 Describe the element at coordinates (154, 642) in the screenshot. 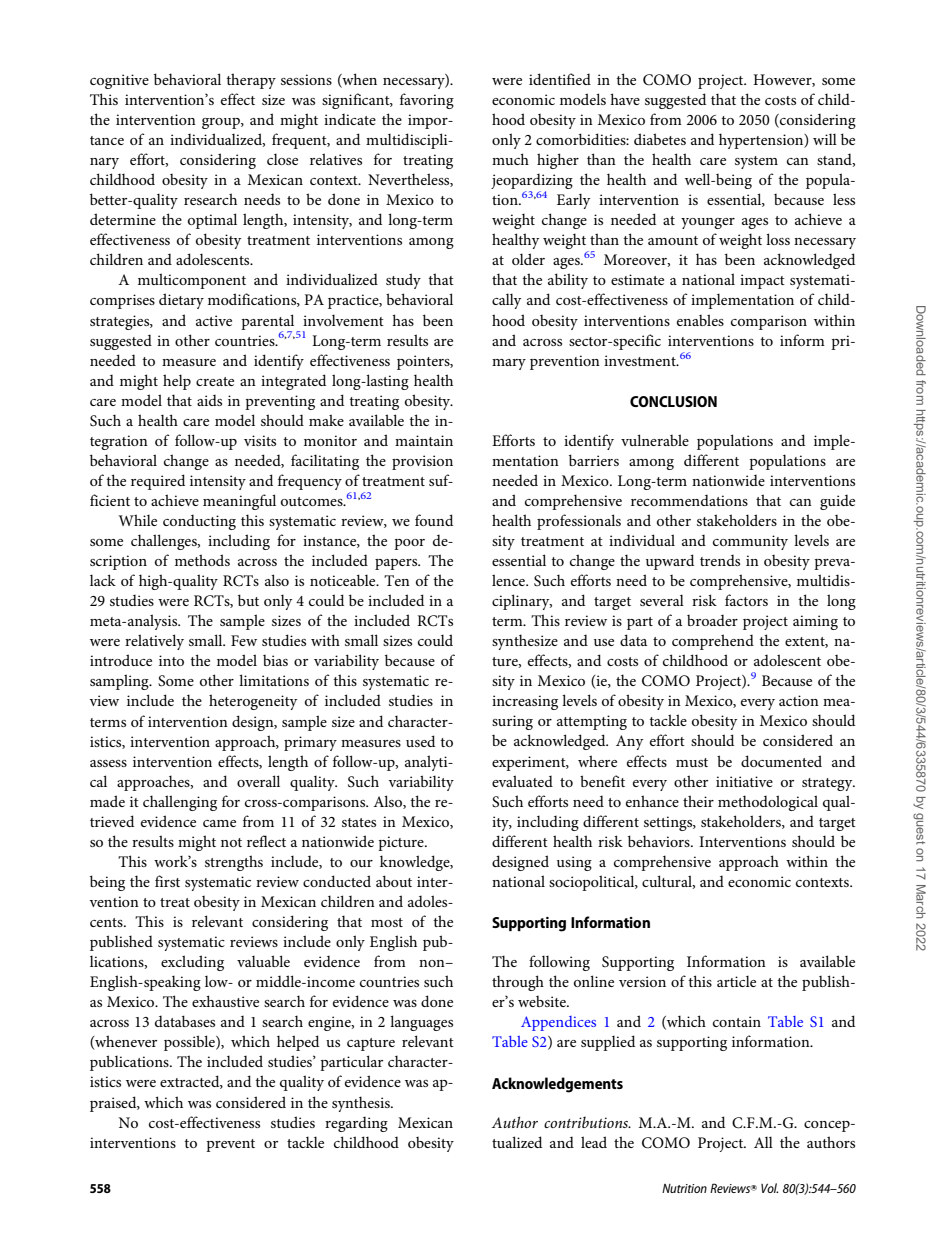

I see `relatively` at that location.
